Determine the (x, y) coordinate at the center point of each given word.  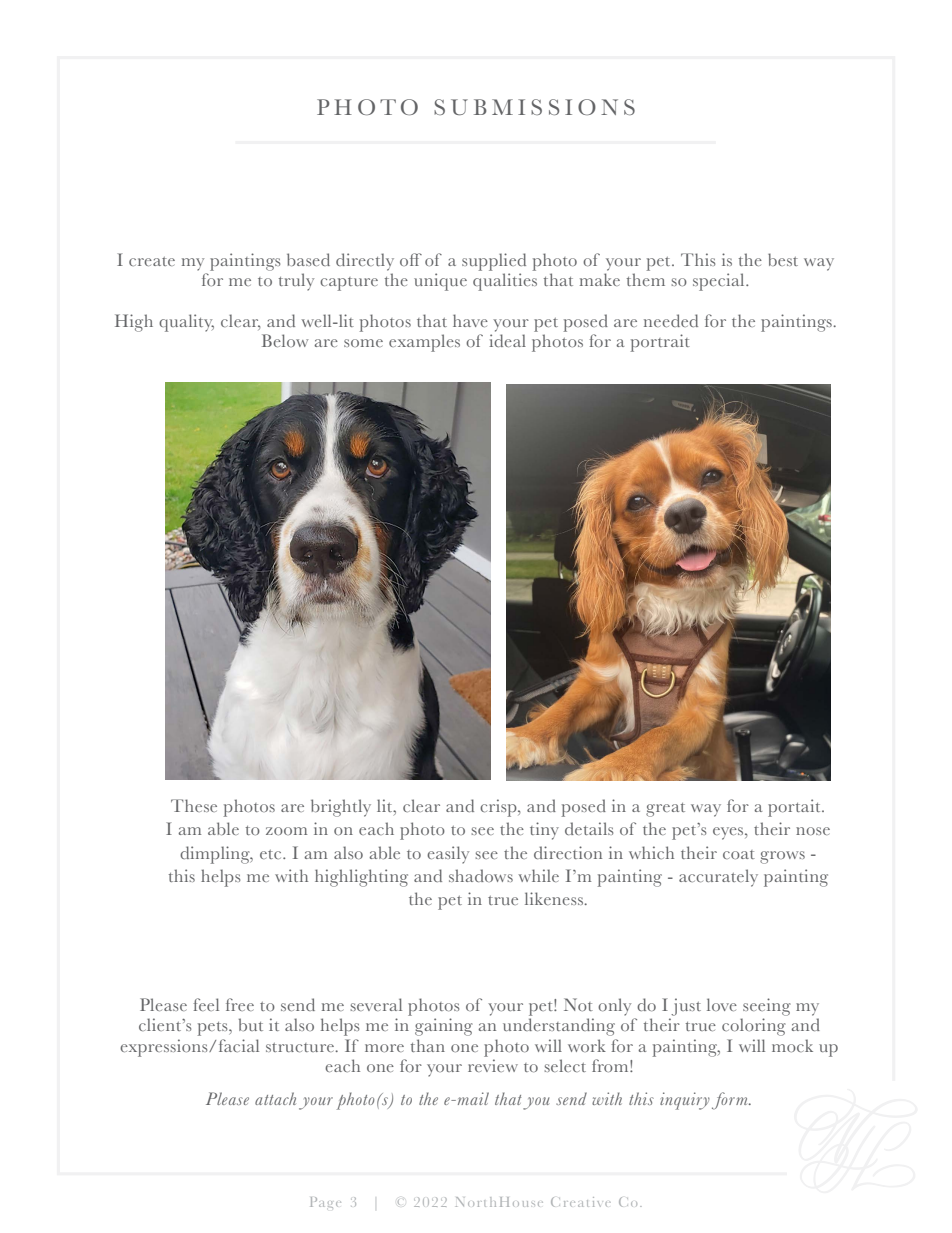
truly (296, 282)
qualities (505, 282)
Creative (581, 1202)
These (194, 805)
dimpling (216, 855)
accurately (718, 878)
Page (325, 1202)
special (720, 282)
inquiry (685, 1101)
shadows (481, 875)
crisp (499, 808)
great (665, 810)
